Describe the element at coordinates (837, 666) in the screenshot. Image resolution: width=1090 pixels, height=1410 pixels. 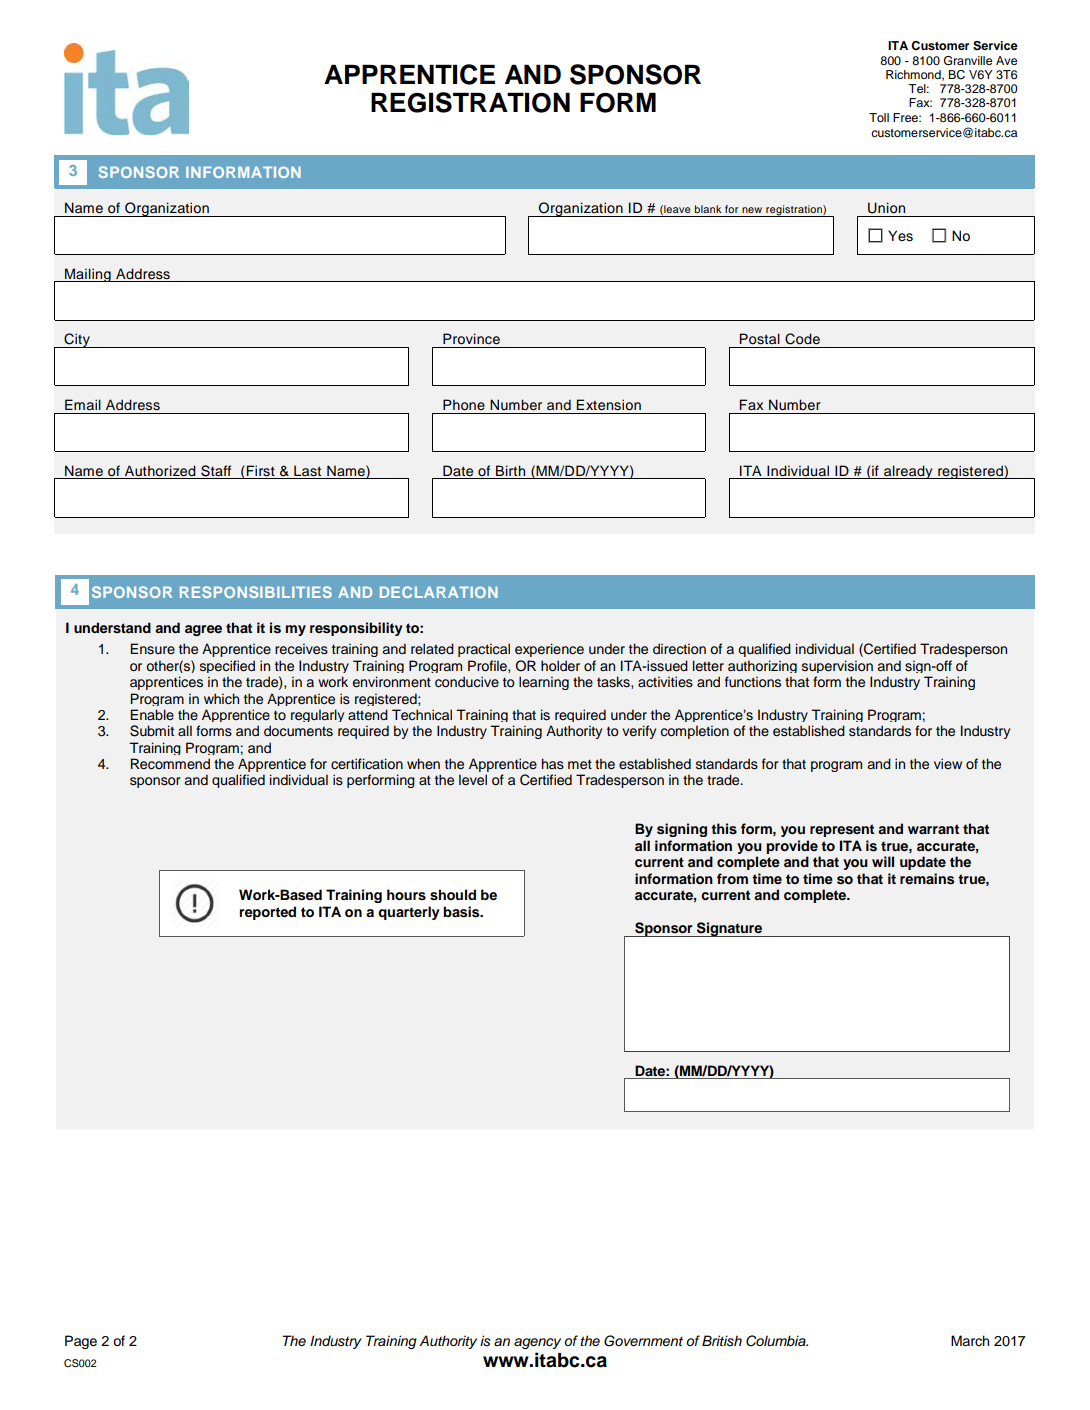
I see `supervision` at that location.
